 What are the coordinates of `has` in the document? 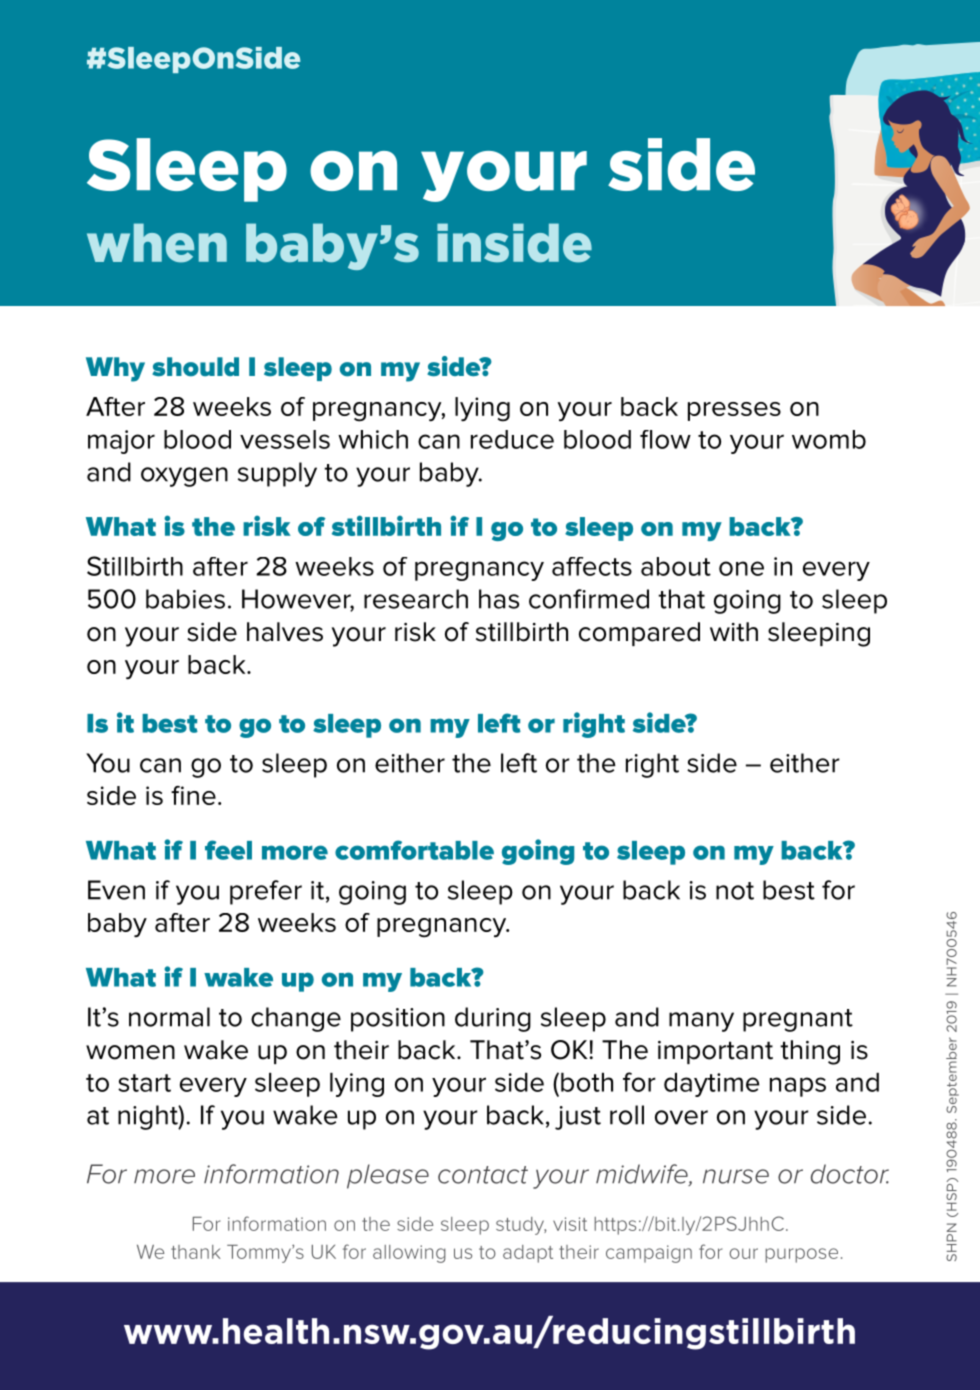 It's located at (499, 599).
